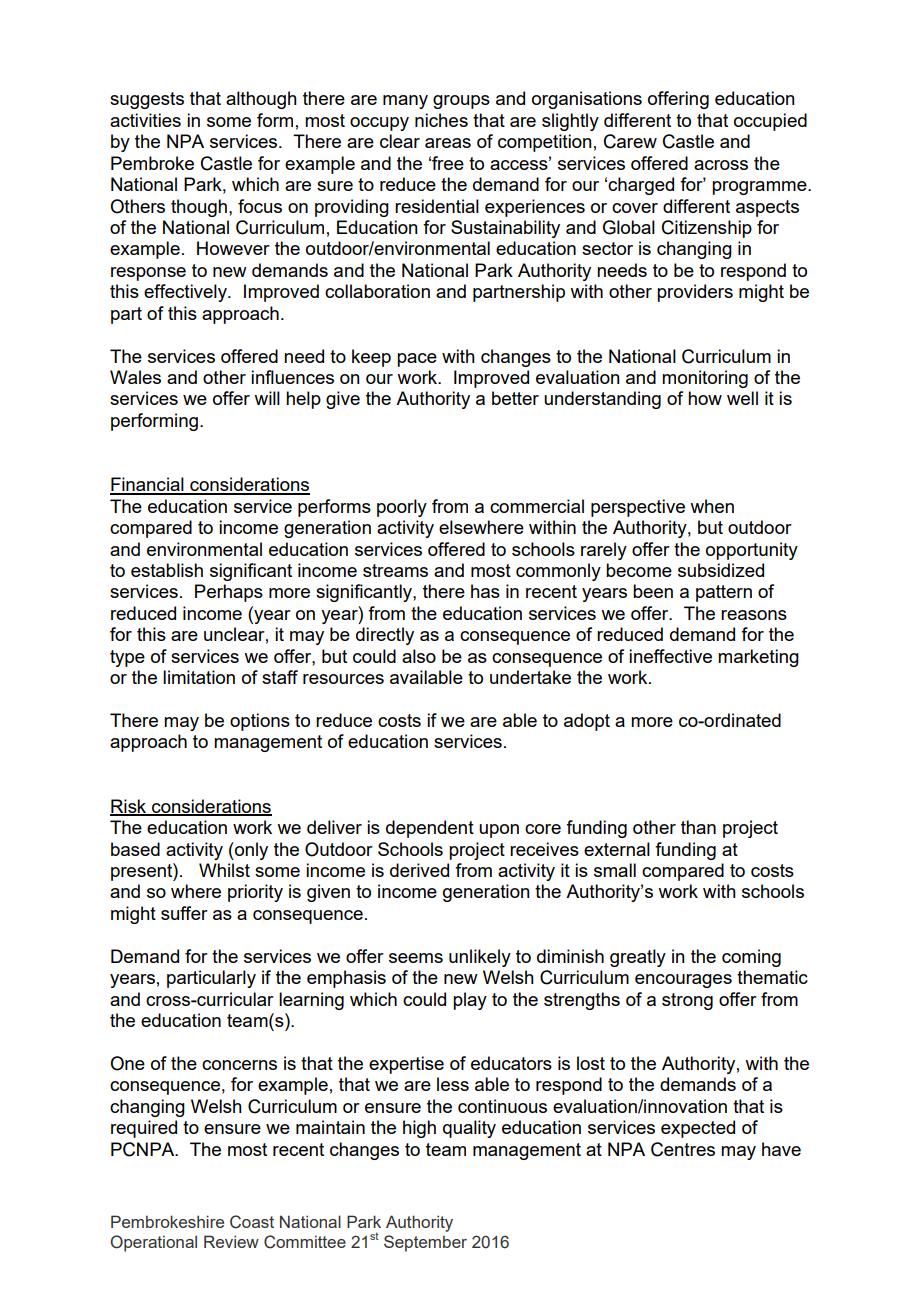 Image resolution: width=924 pixels, height=1308 pixels. What do you see at coordinates (402, 508) in the page?
I see `poorly` at bounding box center [402, 508].
